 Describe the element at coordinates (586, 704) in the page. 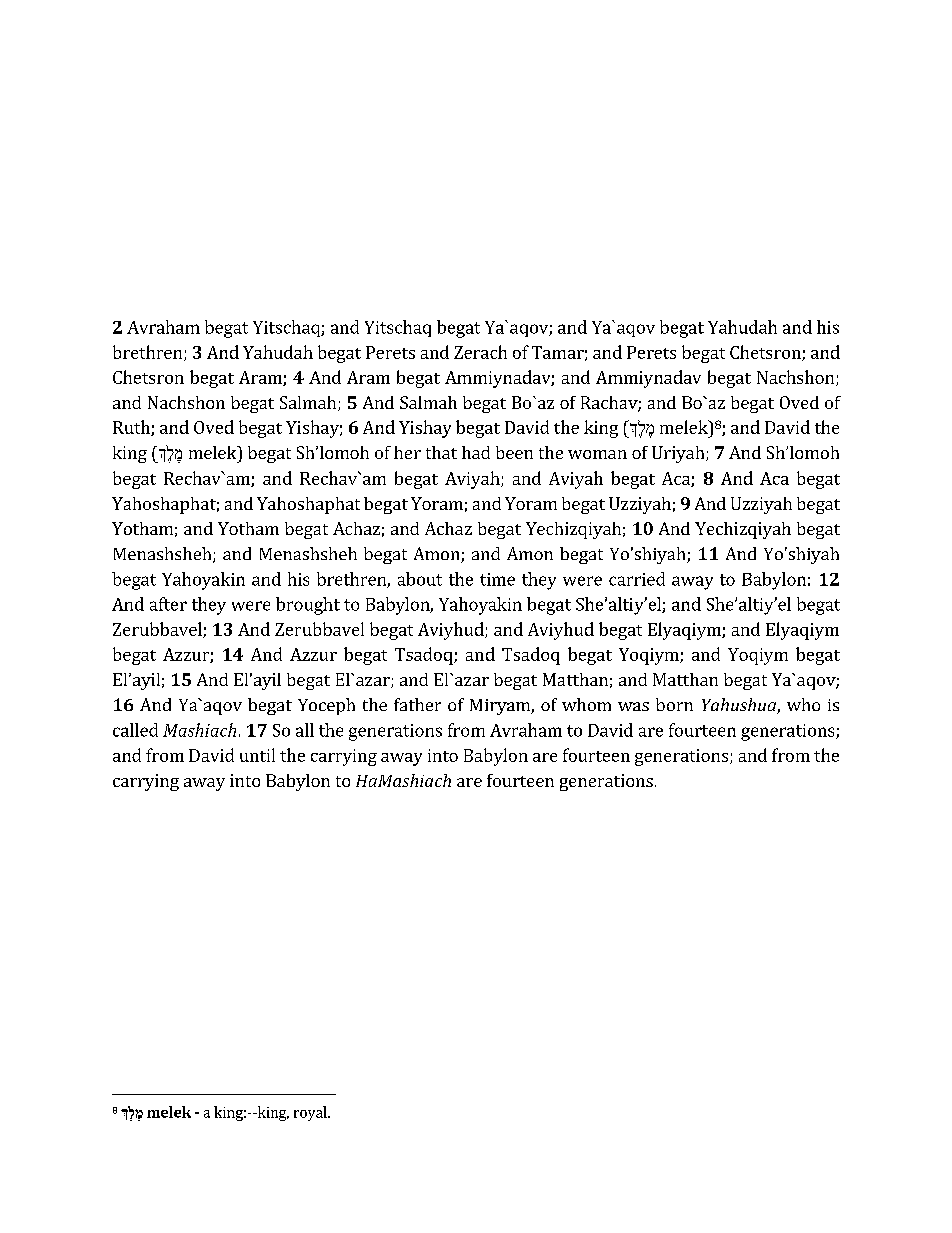

I see `whom` at that location.
